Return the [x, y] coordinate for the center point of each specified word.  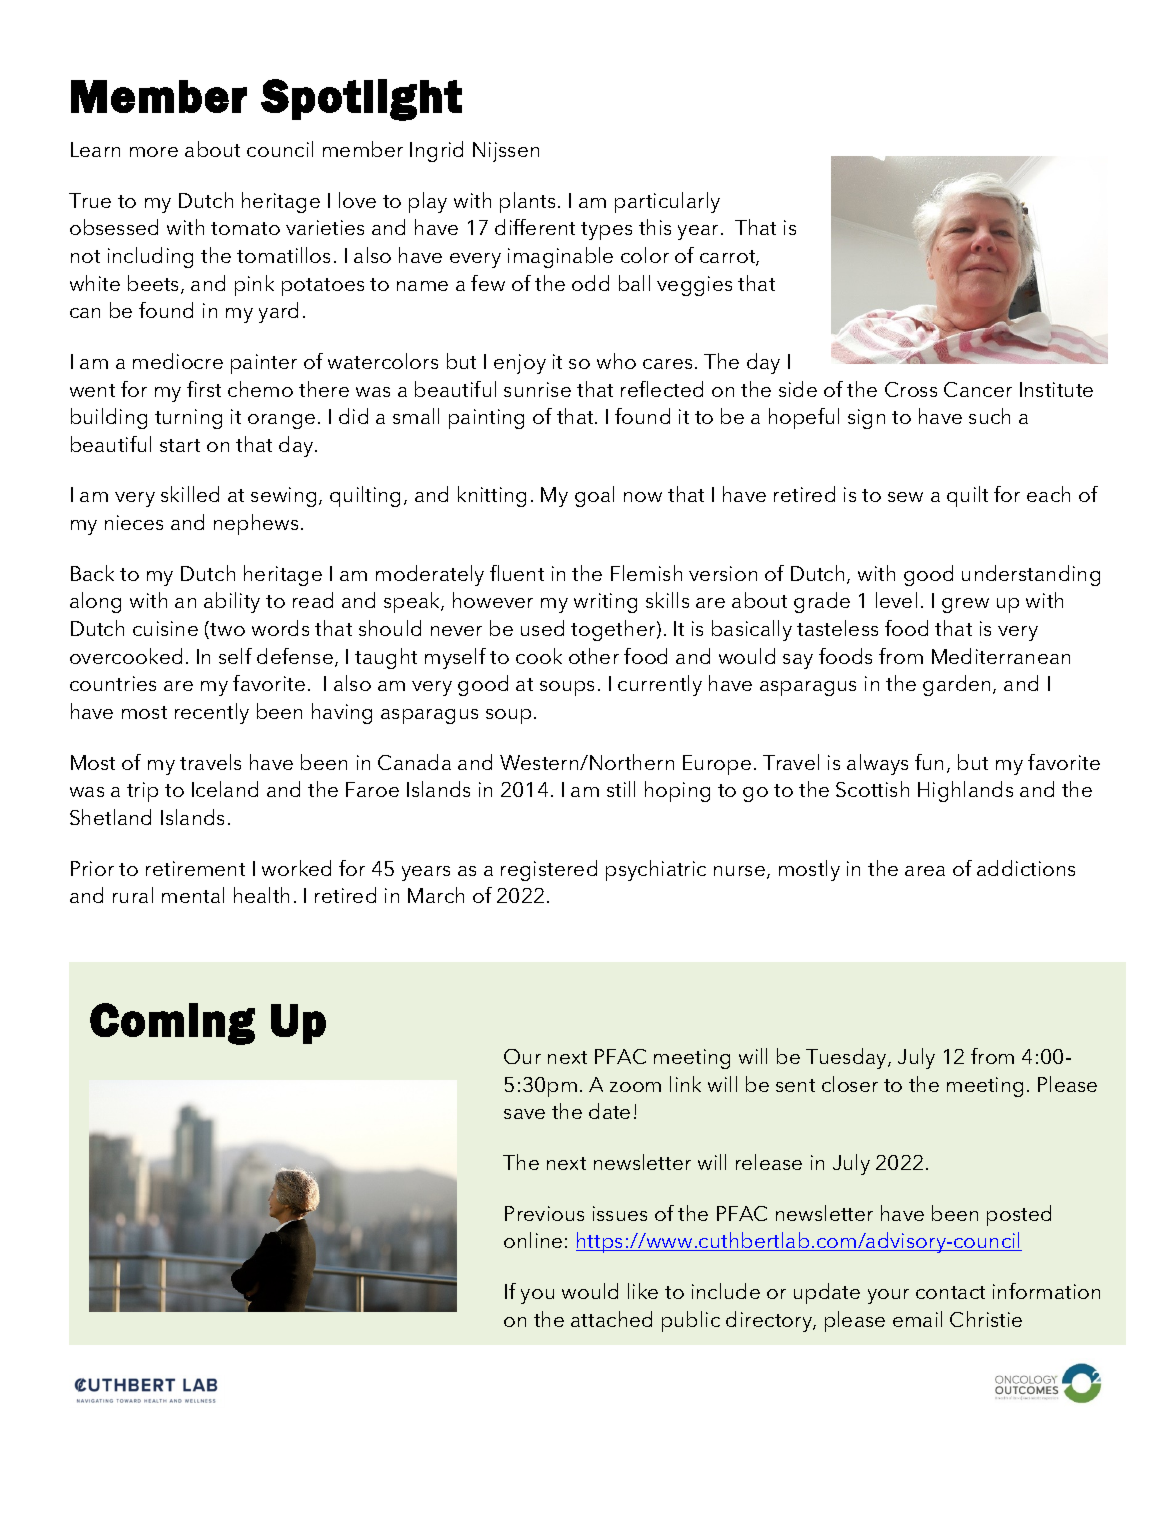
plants [529, 202]
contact [950, 1292]
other [594, 656]
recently [212, 713]
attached [611, 1319]
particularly [667, 202]
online [533, 1240]
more [154, 152]
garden [958, 685]
